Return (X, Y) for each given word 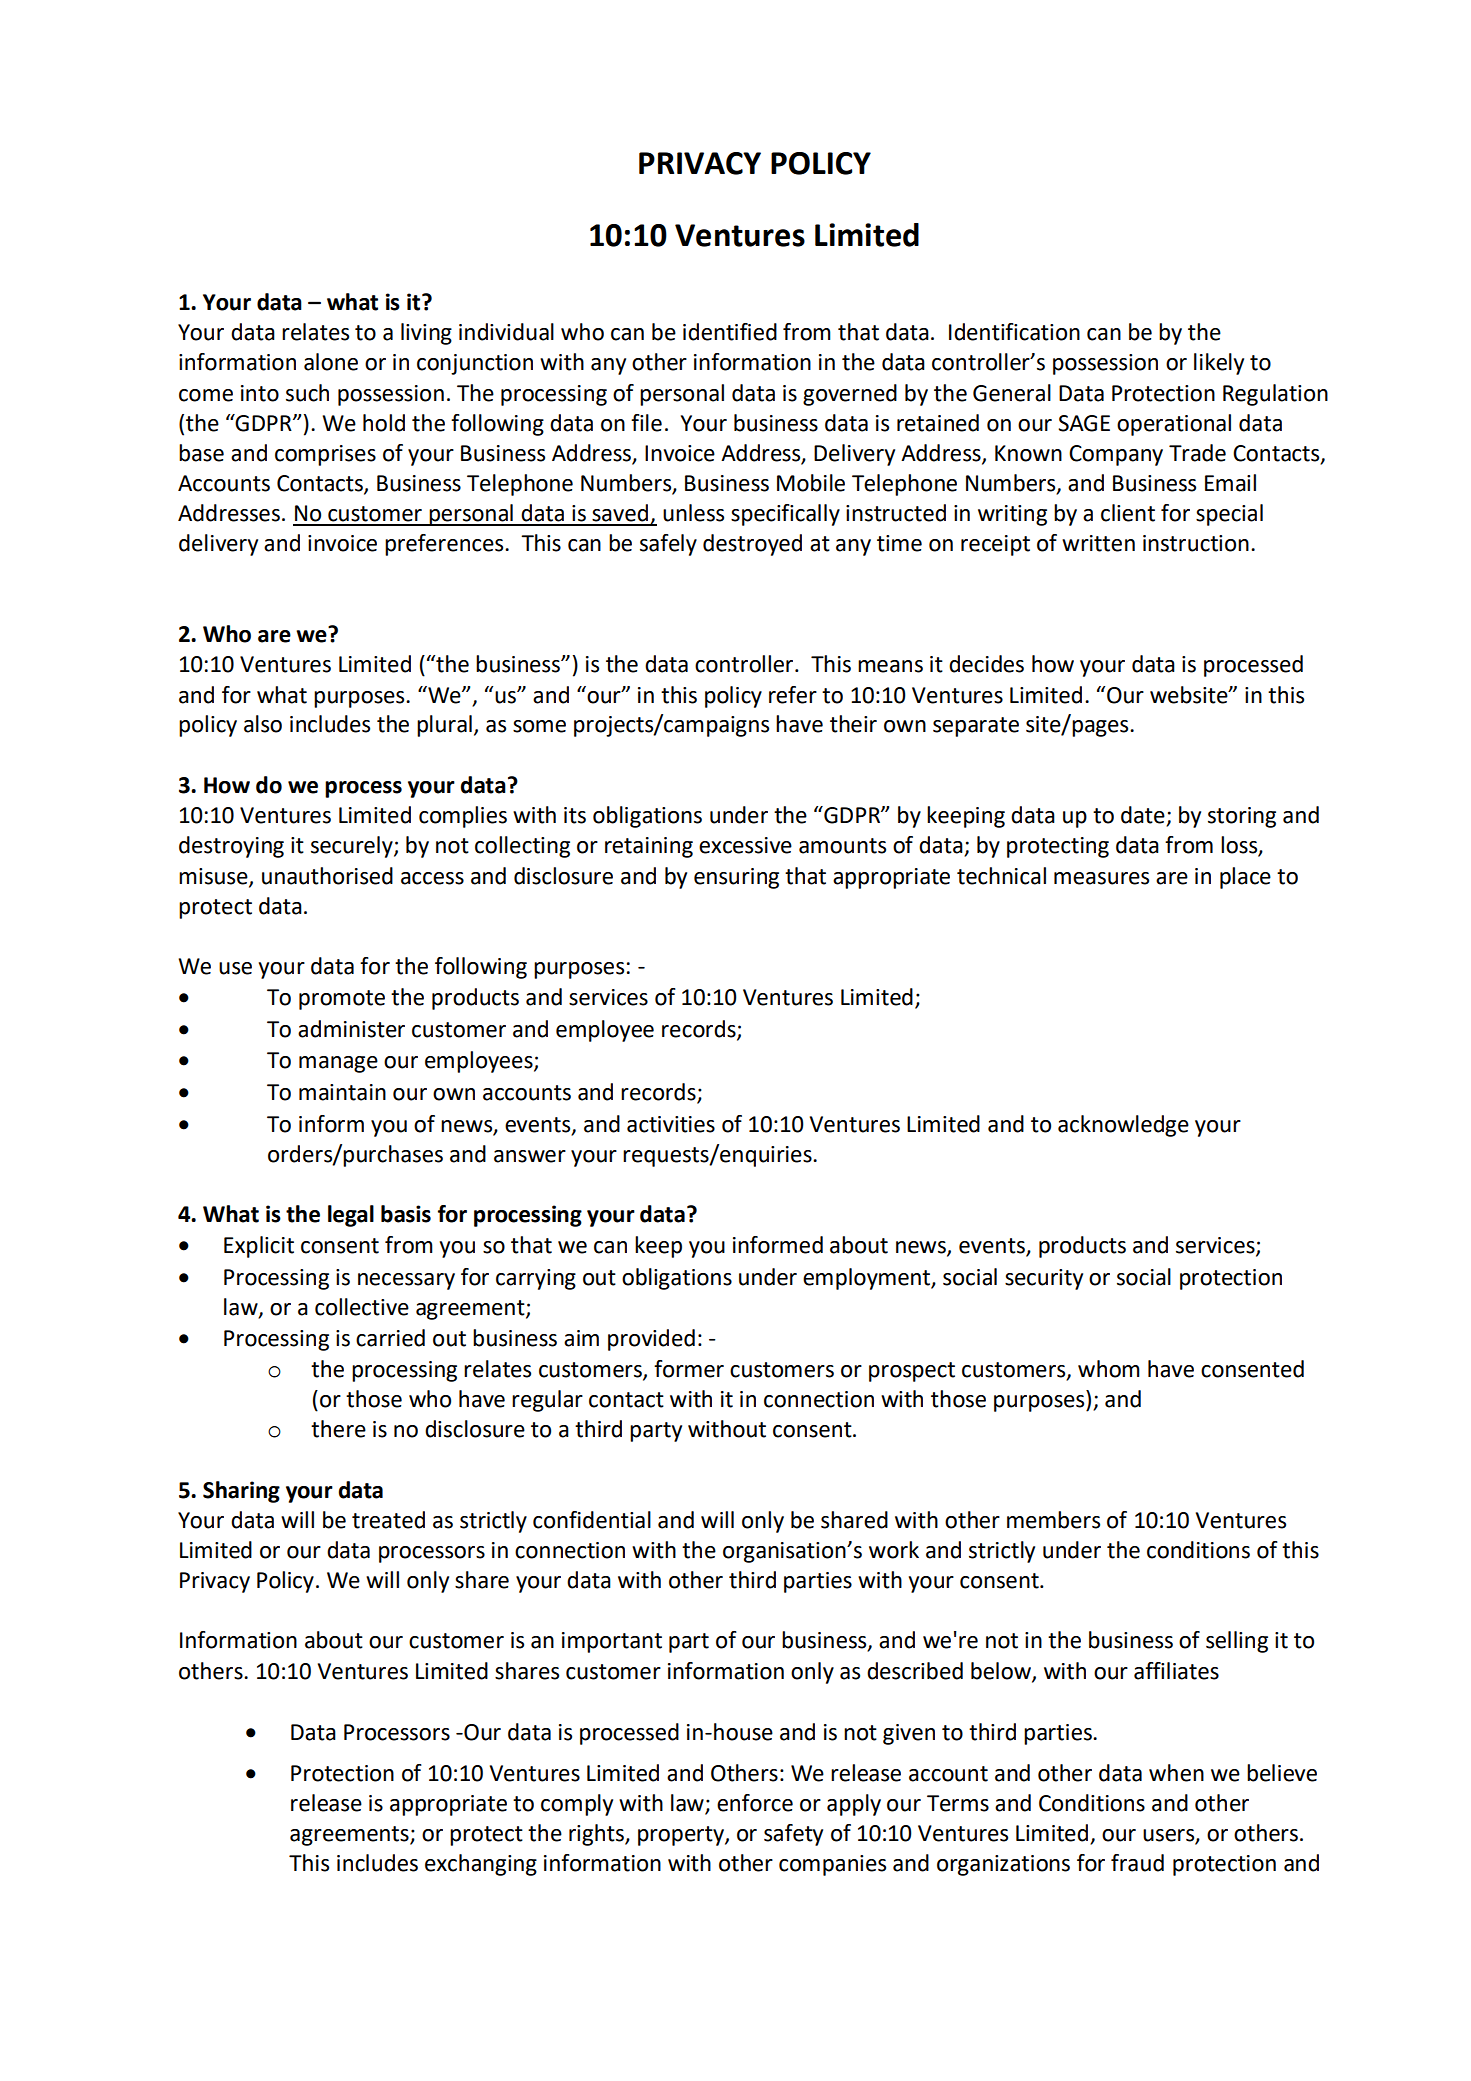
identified (730, 332)
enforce (755, 1803)
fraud (1137, 1863)
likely (1219, 364)
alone (331, 362)
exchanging (481, 1865)
